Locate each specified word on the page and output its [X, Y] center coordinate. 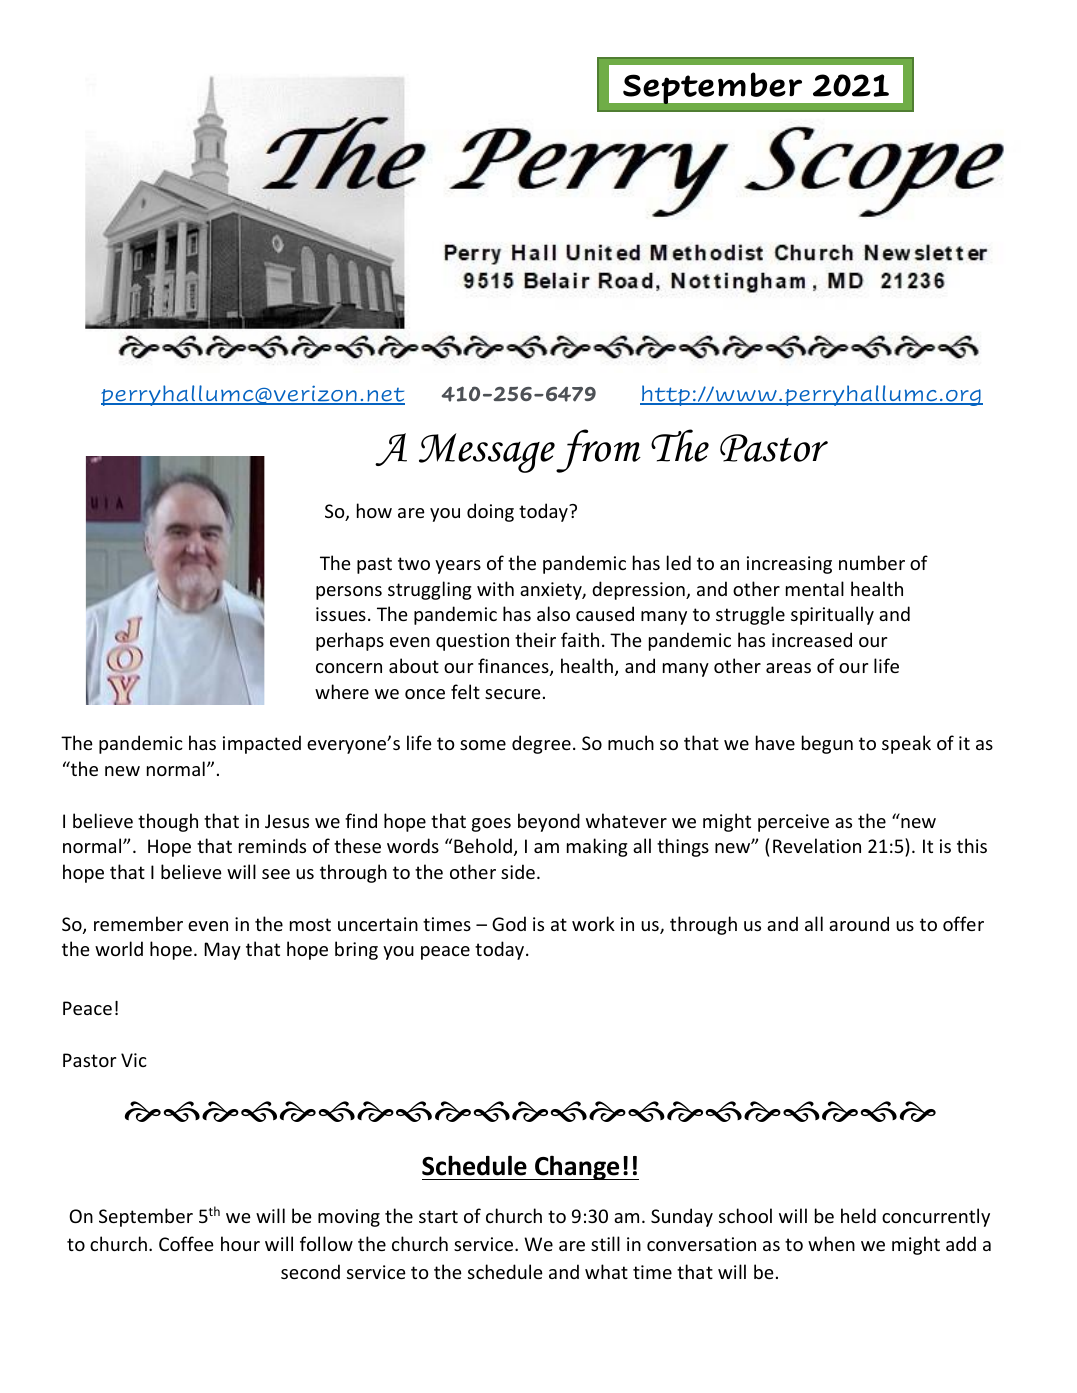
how [374, 510]
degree [541, 744]
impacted [262, 744]
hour [240, 1243]
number [872, 562]
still [605, 1243]
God [509, 923]
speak [906, 744]
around [859, 923]
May [222, 951]
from [598, 451]
